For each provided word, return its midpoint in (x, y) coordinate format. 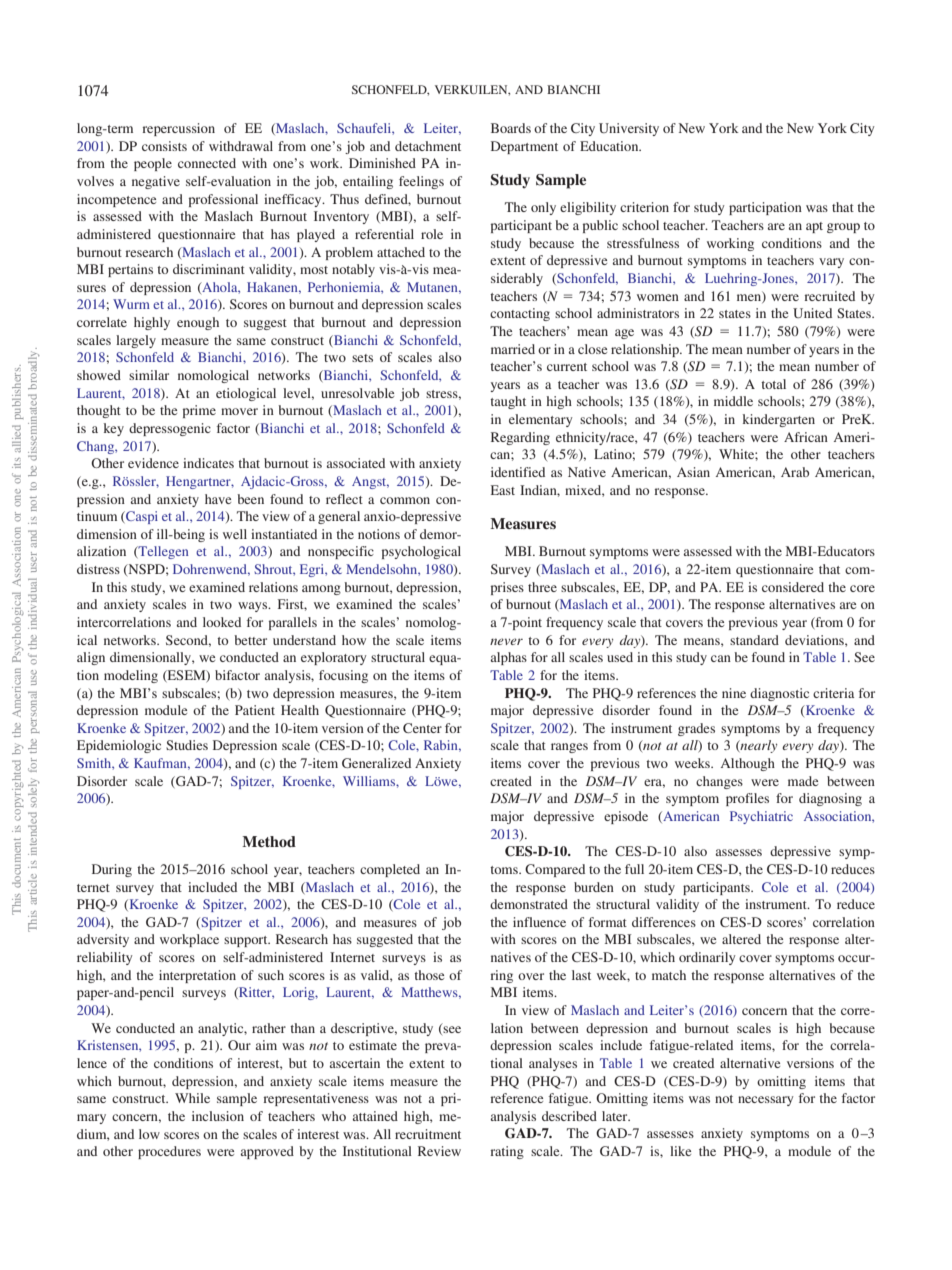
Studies (187, 745)
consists (164, 146)
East (503, 490)
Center (422, 728)
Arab (795, 472)
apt (814, 227)
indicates (208, 463)
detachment (428, 146)
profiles (747, 799)
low (149, 1134)
